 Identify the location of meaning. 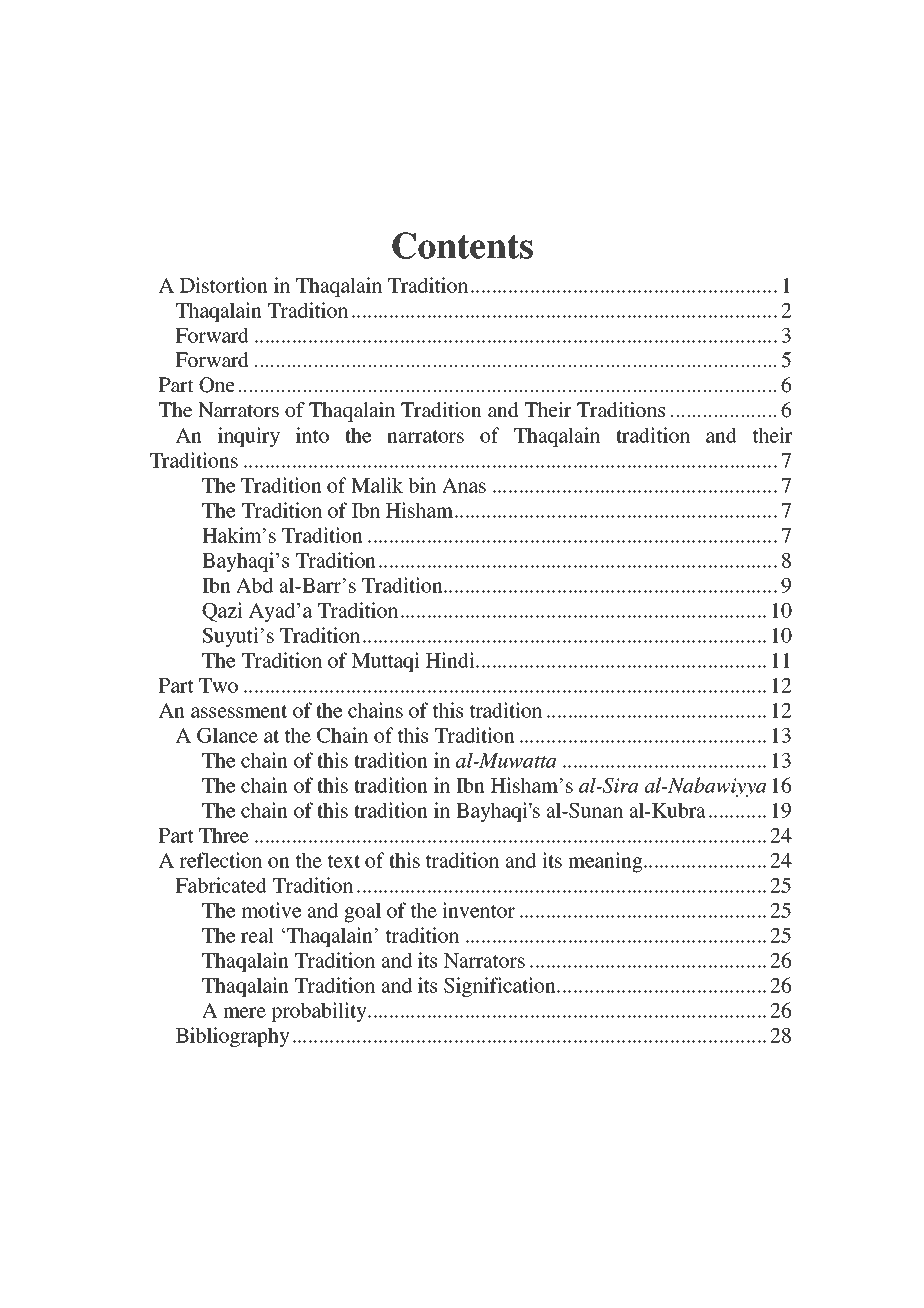
(606, 862).
